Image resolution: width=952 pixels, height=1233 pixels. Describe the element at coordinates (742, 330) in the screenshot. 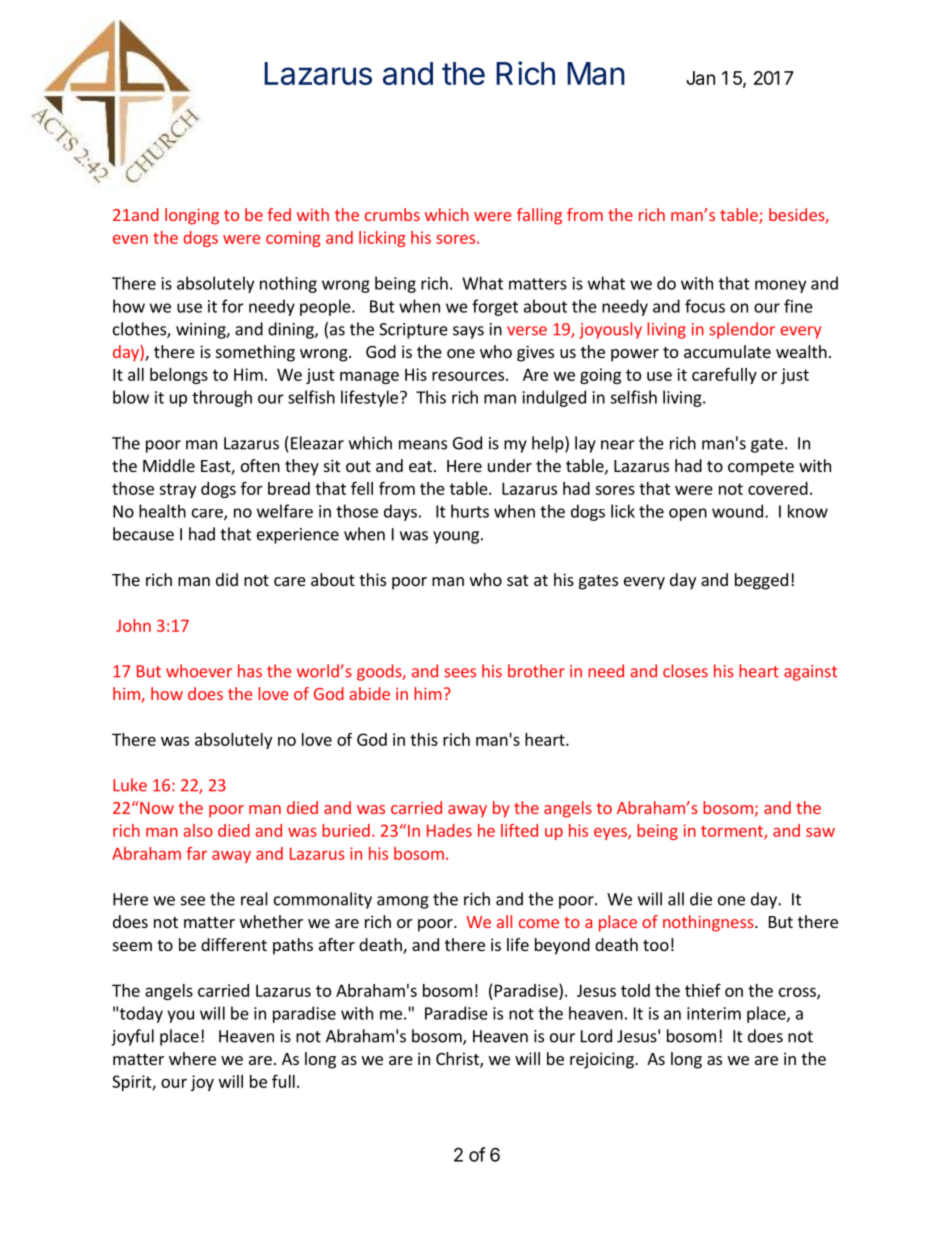

I see `splendor` at that location.
